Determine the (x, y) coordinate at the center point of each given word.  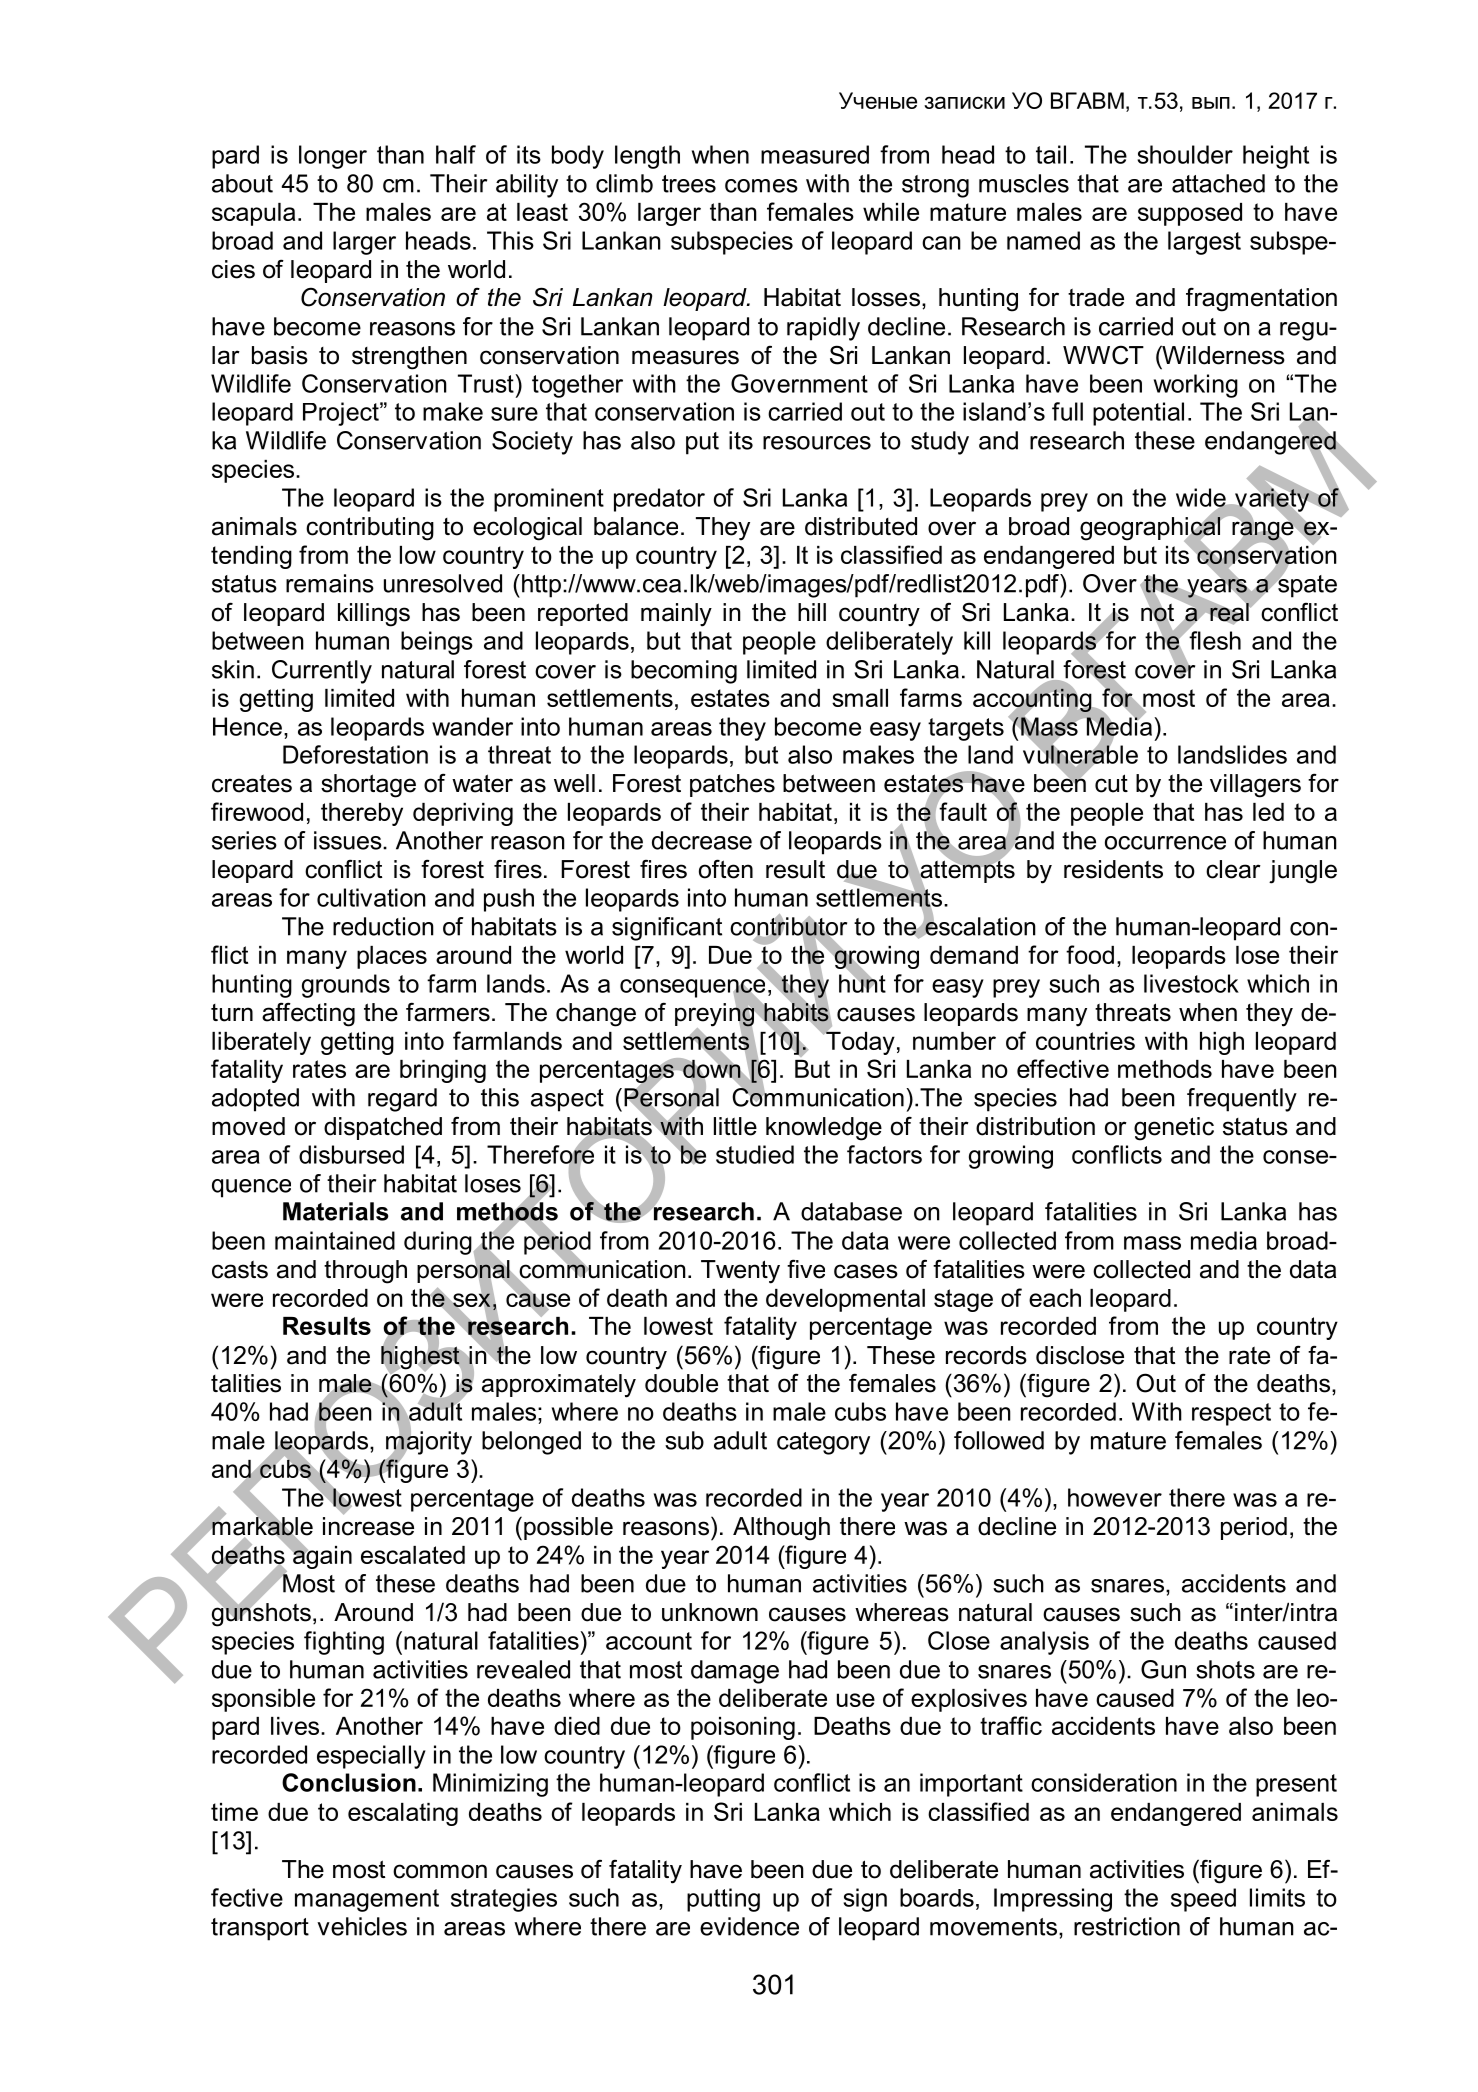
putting (723, 1900)
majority (429, 1443)
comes (761, 186)
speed (1203, 1900)
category (823, 1443)
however (1115, 1497)
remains (330, 583)
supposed (1190, 214)
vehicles (362, 1926)
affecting (308, 1014)
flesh (1214, 639)
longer (333, 157)
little (735, 1126)
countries (1085, 1041)
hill (812, 612)
